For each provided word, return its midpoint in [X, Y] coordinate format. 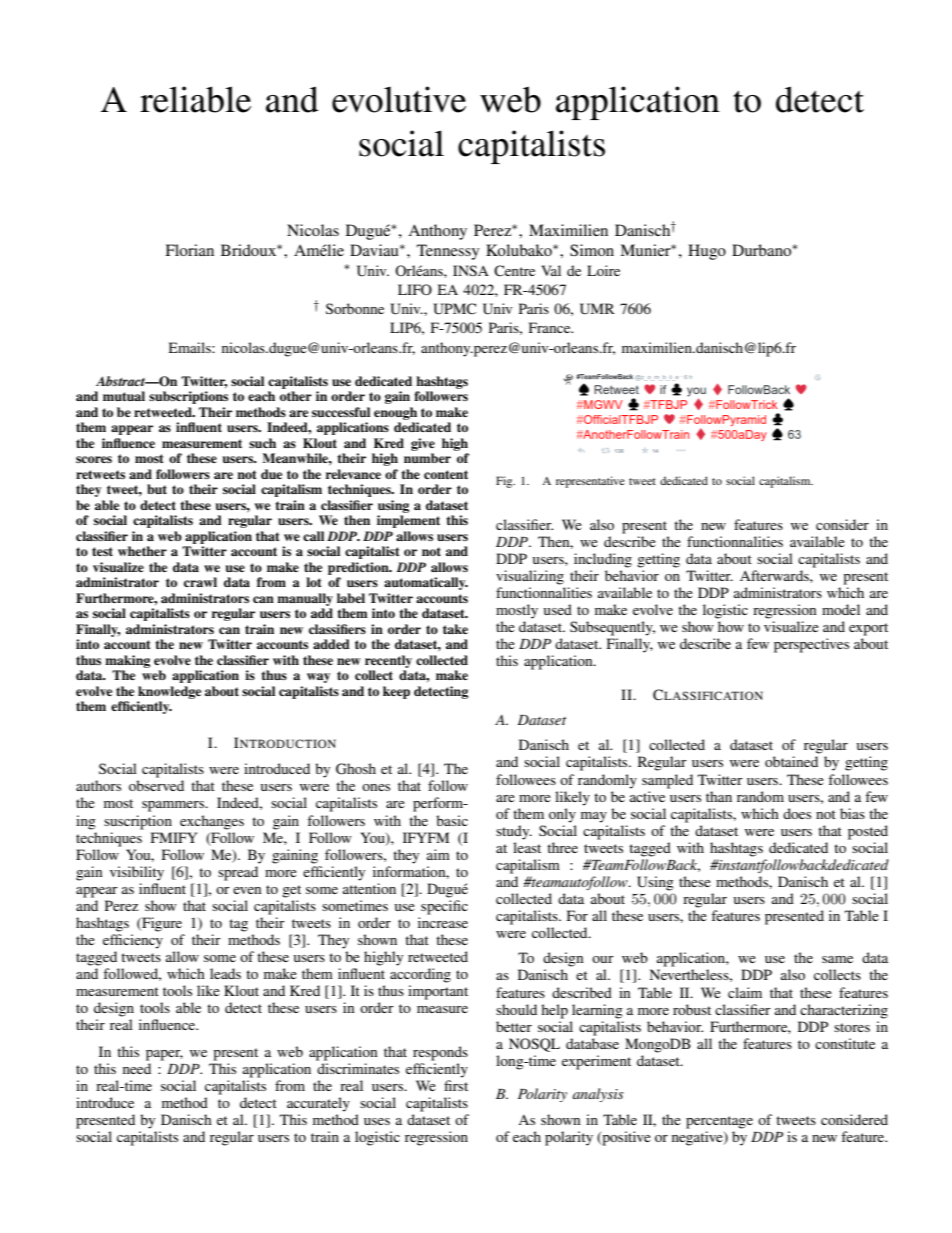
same [837, 959]
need [137, 1068]
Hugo [707, 252]
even [247, 890]
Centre [514, 271]
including [603, 560]
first [456, 1085]
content [446, 474]
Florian [189, 250]
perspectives [811, 645]
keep [396, 692]
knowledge [169, 692]
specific [444, 907]
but [157, 489]
